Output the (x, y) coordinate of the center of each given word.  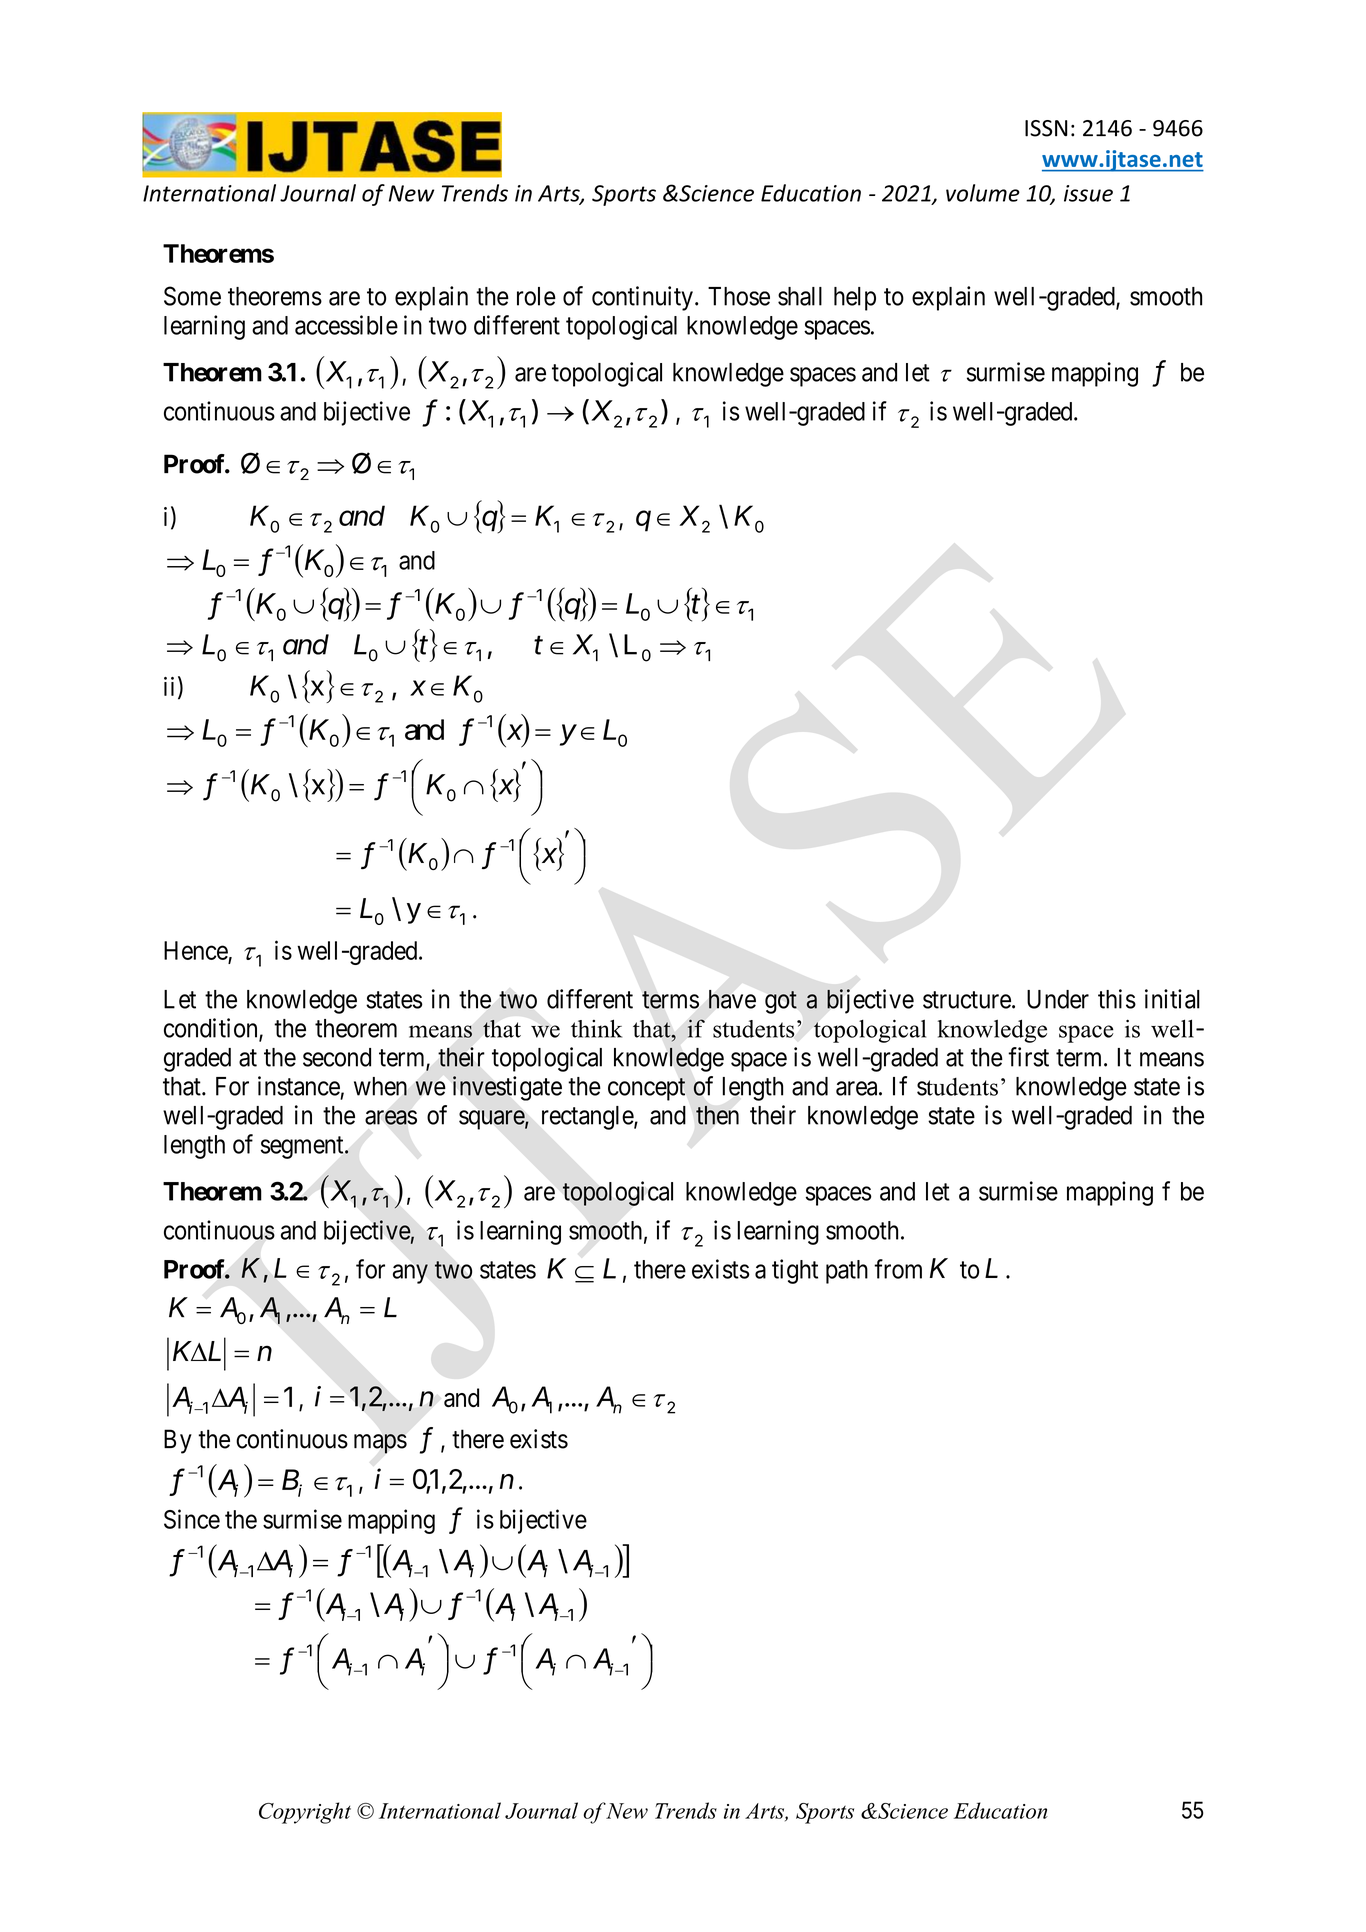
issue (1088, 193)
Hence (196, 950)
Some (192, 296)
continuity (642, 298)
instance (299, 1086)
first (1028, 1057)
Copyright (305, 1813)
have (732, 999)
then (717, 1115)
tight (795, 1271)
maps (380, 1444)
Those (739, 296)
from (898, 1269)
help (855, 299)
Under (1058, 999)
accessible (346, 325)
